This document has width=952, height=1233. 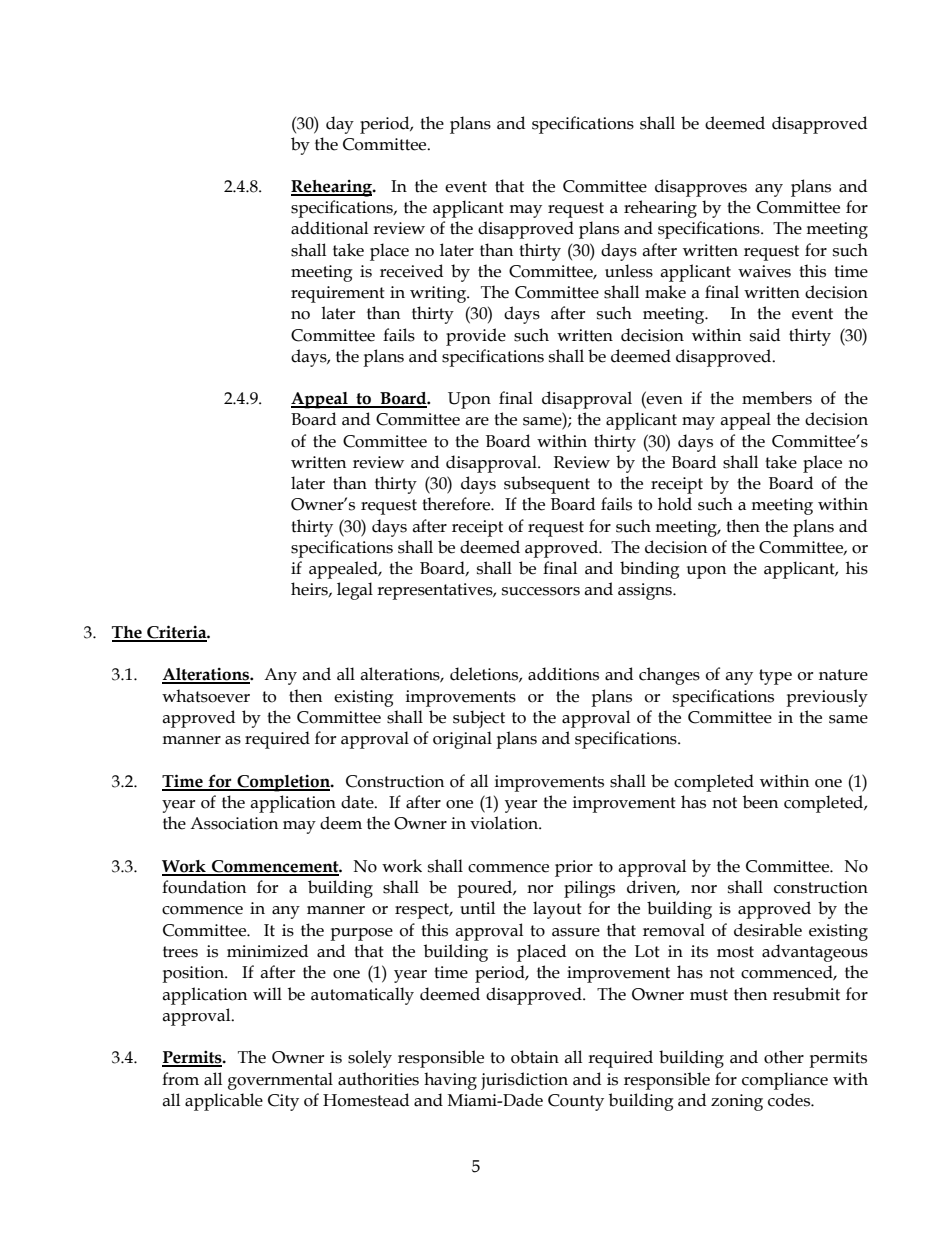 What do you see at coordinates (329, 228) in the document?
I see `additional` at bounding box center [329, 228].
